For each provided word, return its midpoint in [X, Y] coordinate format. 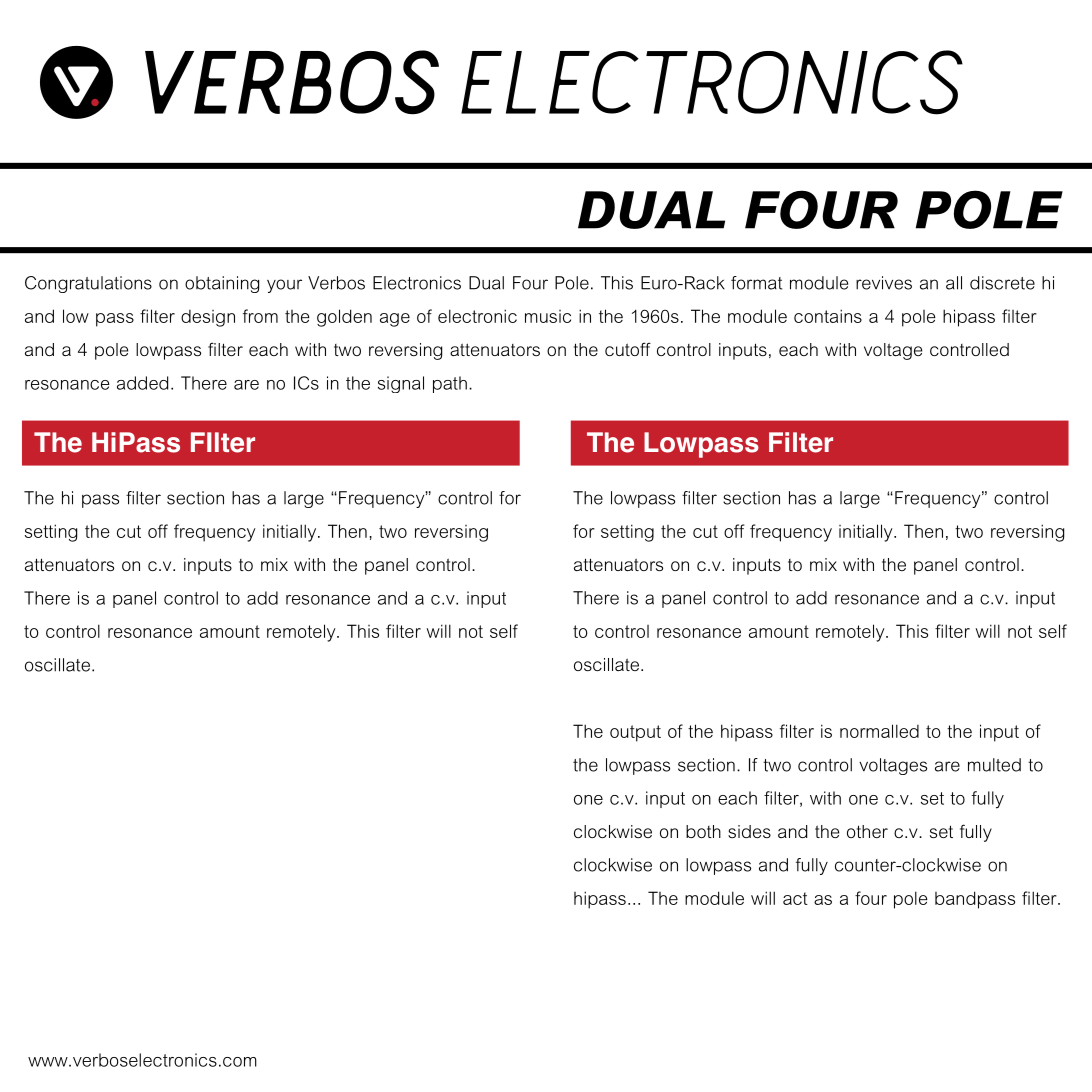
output [635, 733]
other [867, 831]
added [142, 383]
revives [884, 283]
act [795, 898]
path [450, 384]
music [548, 316]
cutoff [628, 349]
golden [344, 318]
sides [749, 831]
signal [401, 384]
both [703, 831]
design [208, 318]
